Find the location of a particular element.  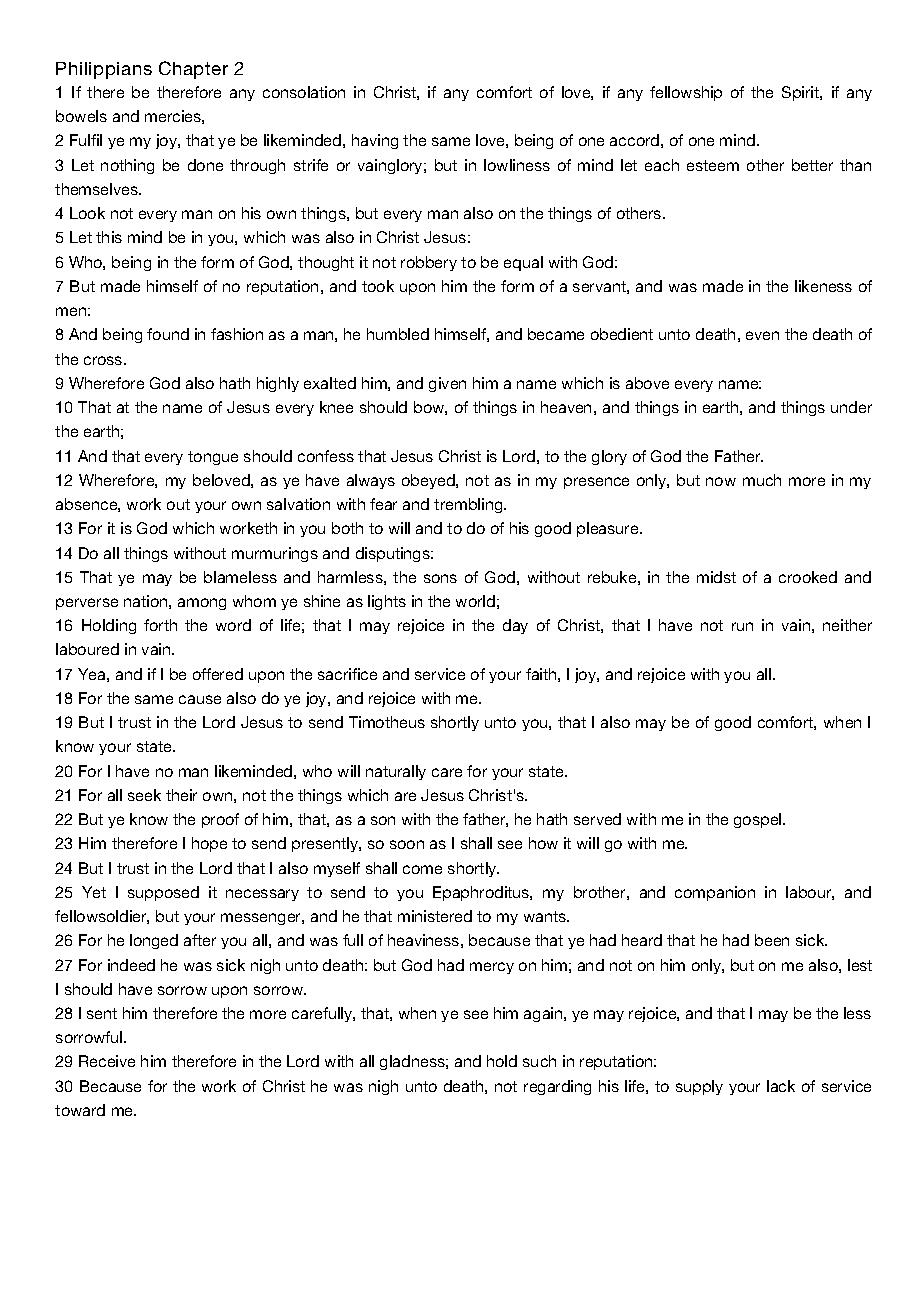

Chapter is located at coordinates (193, 70).
